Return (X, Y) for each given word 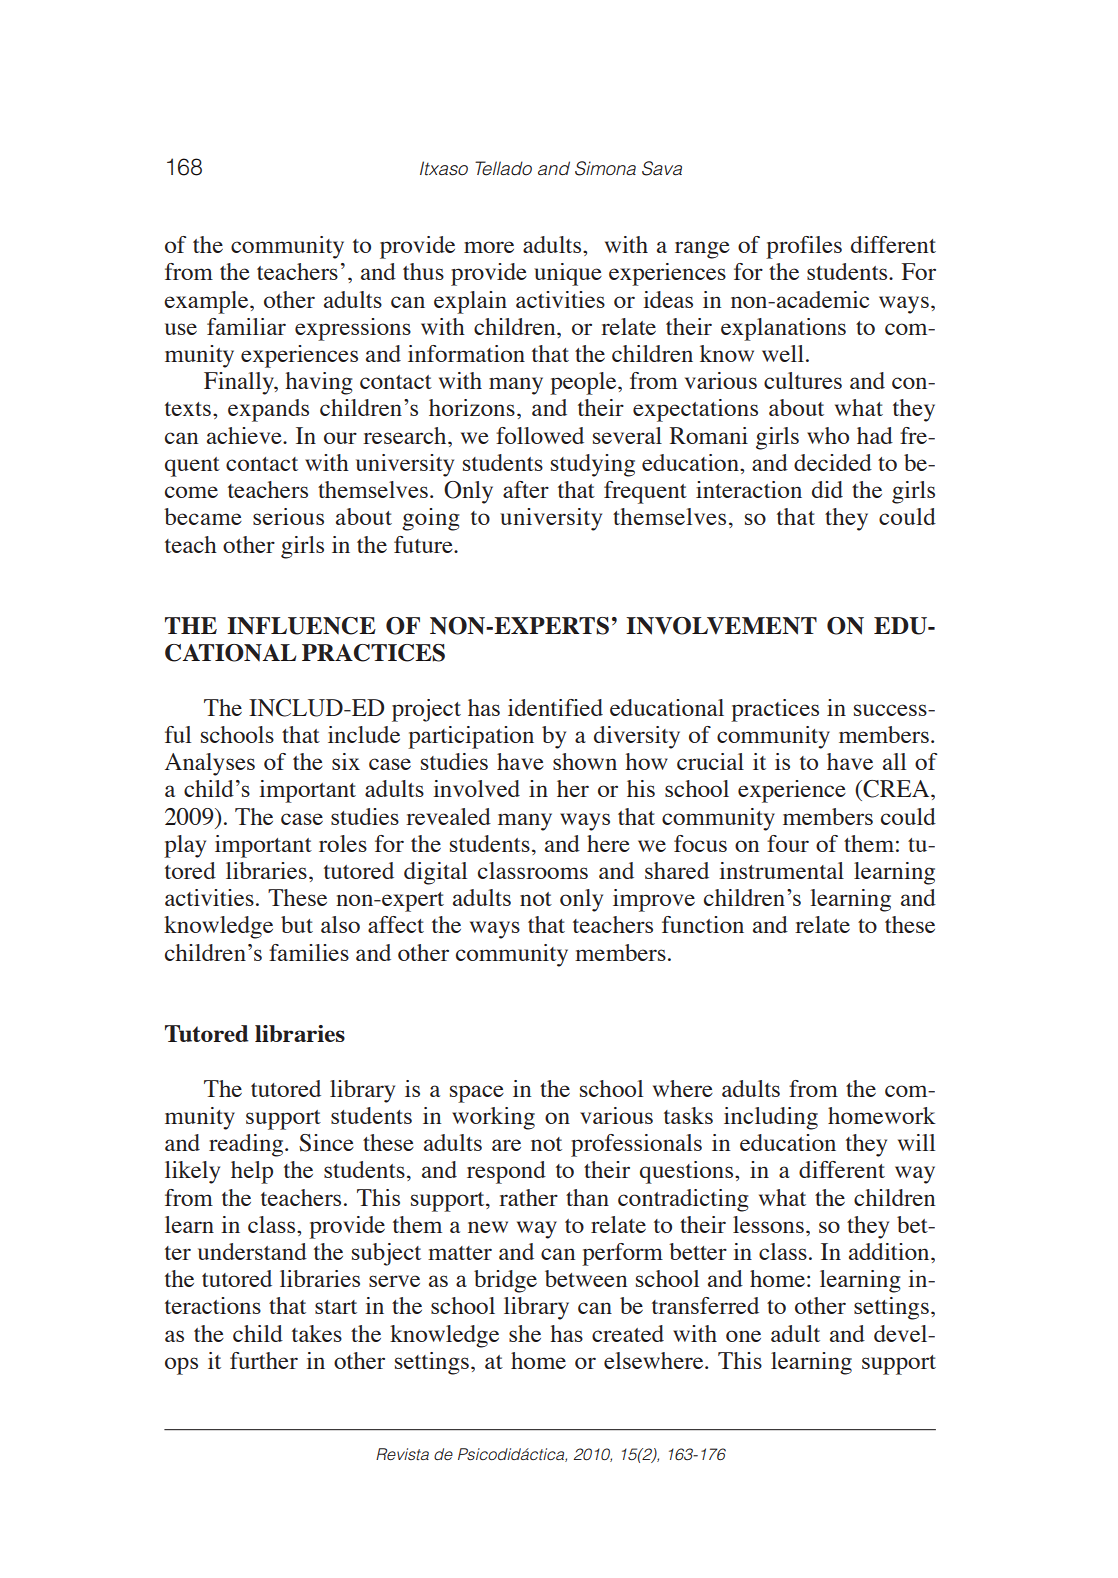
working (493, 1118)
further (264, 1360)
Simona (605, 168)
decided (833, 462)
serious (288, 516)
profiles (804, 247)
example (207, 302)
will (916, 1142)
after (526, 489)
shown (585, 761)
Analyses (210, 764)
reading (247, 1145)
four (788, 843)
